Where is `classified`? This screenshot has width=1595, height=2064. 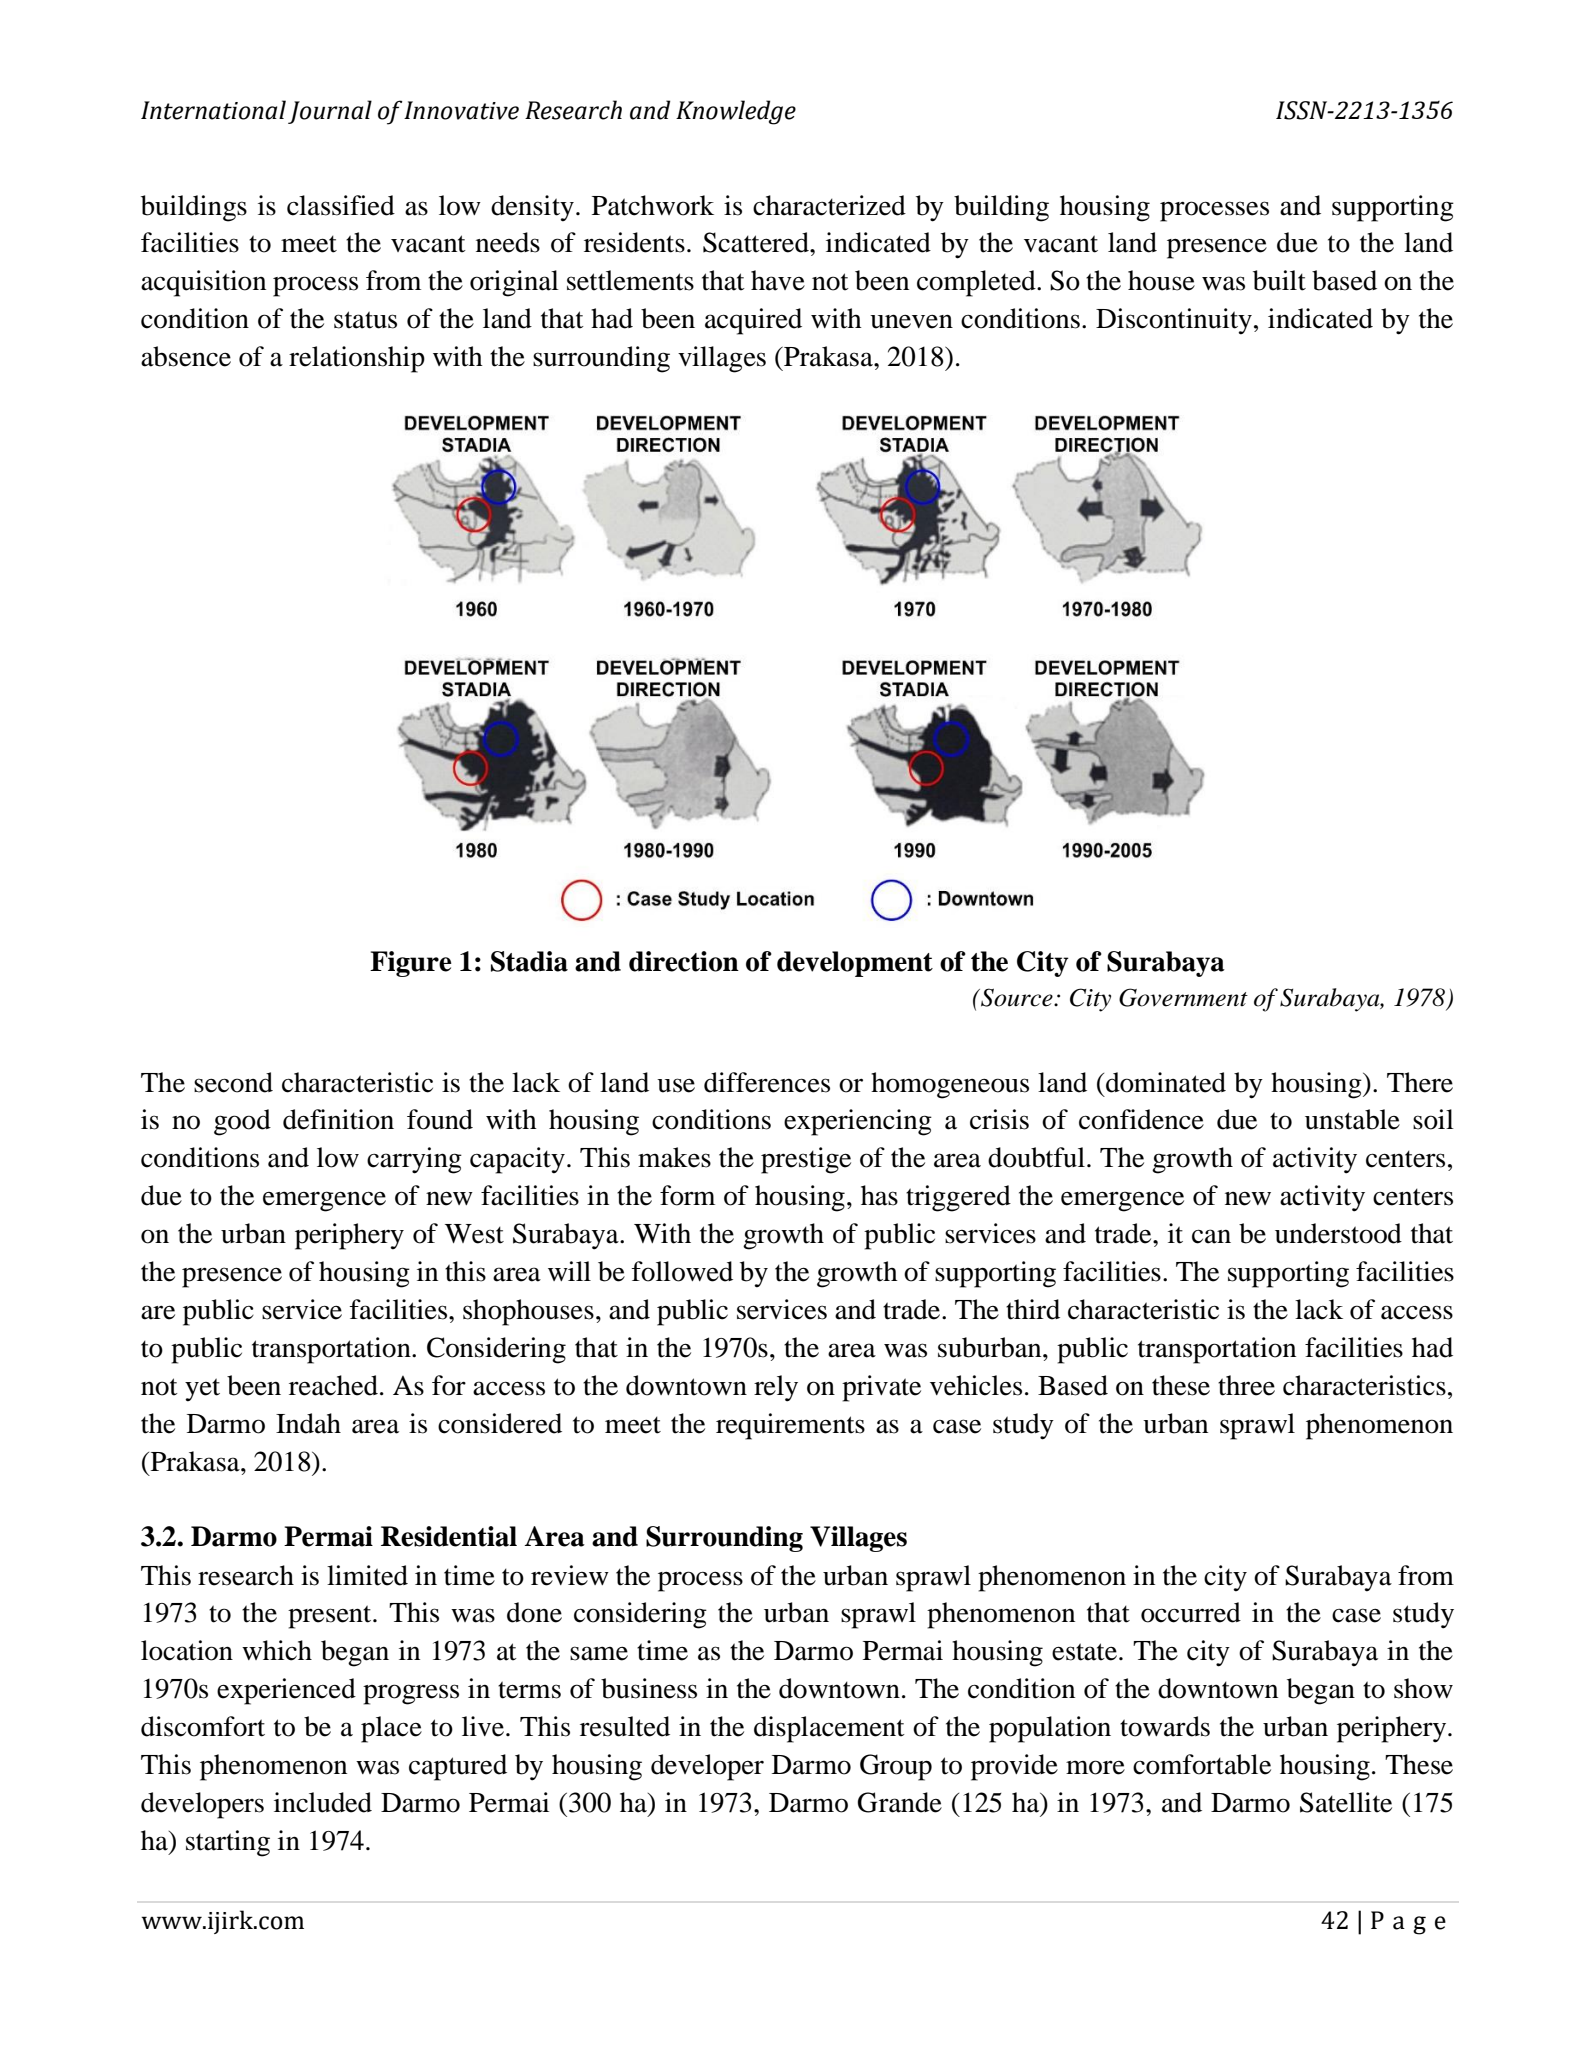
classified is located at coordinates (341, 205).
